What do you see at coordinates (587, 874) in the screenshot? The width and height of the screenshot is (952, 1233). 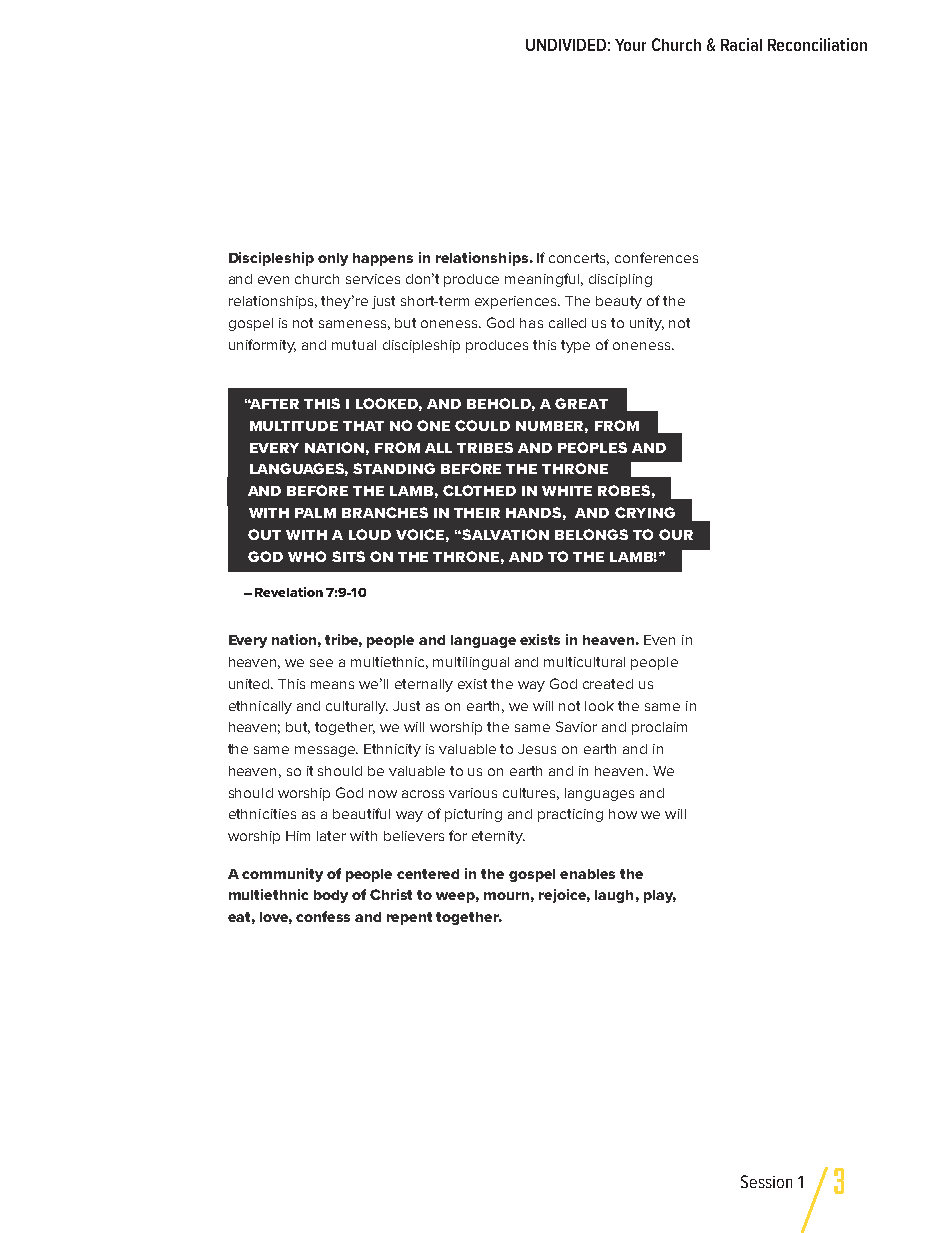 I see `enables` at bounding box center [587, 874].
